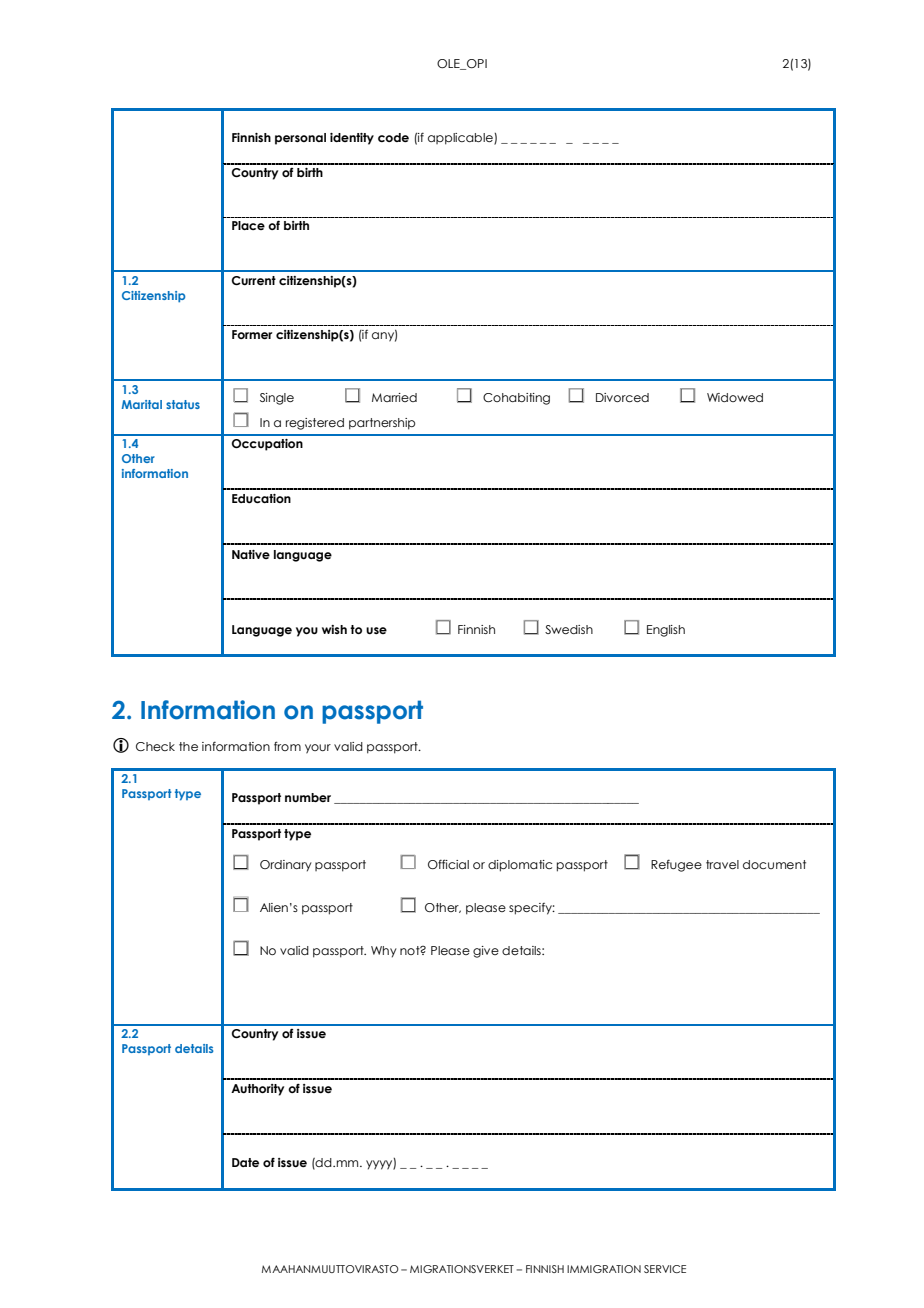 Image resolution: width=924 pixels, height=1308 pixels. Describe the element at coordinates (676, 865) in the document. I see `Refugee` at that location.
